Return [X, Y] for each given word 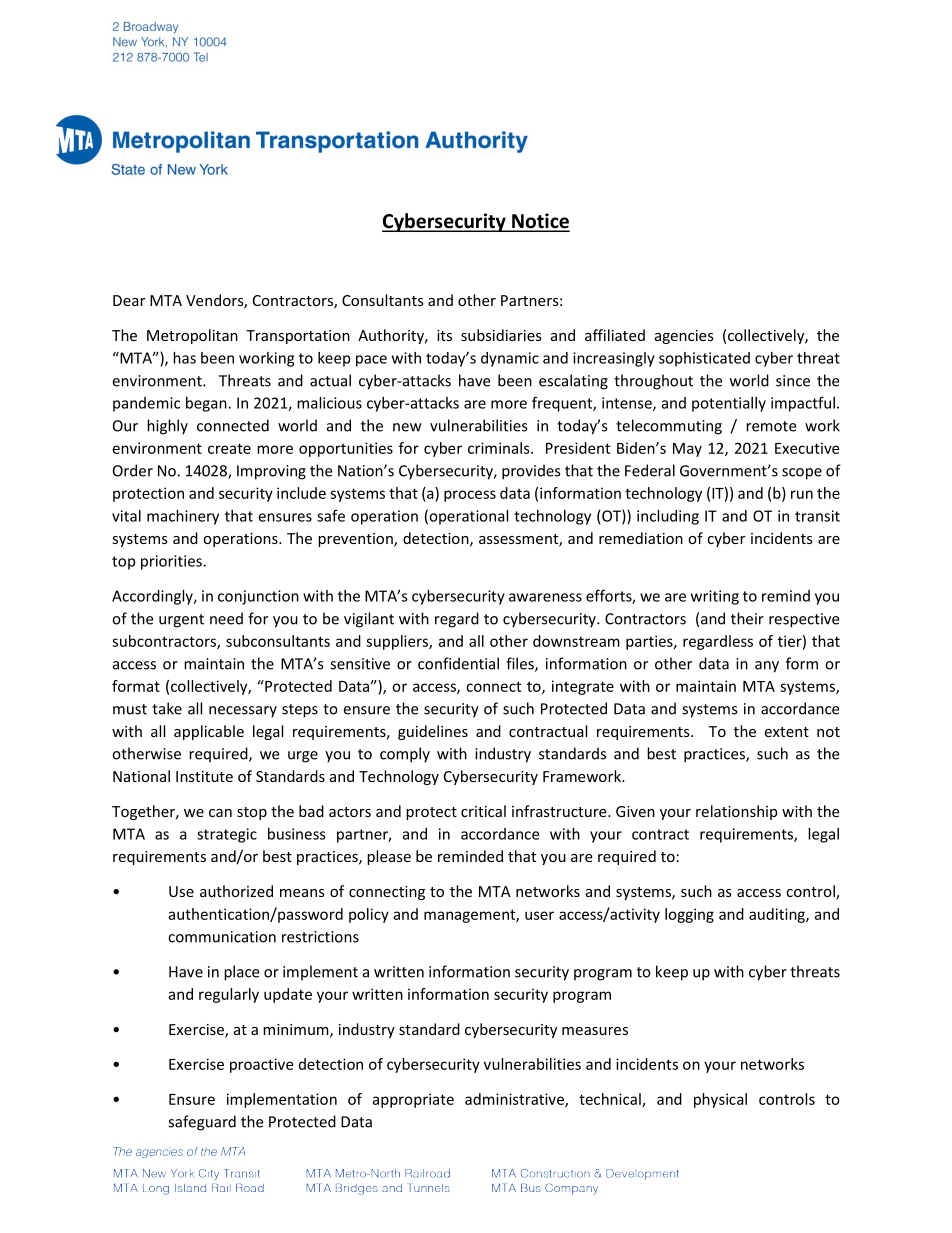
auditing [778, 915]
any [767, 667]
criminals [500, 448]
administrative [515, 1100]
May [687, 450]
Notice [540, 222]
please [389, 857]
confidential [458, 663]
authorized [236, 891]
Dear [129, 300]
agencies [684, 337]
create [229, 448]
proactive [261, 1065]
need [226, 618]
